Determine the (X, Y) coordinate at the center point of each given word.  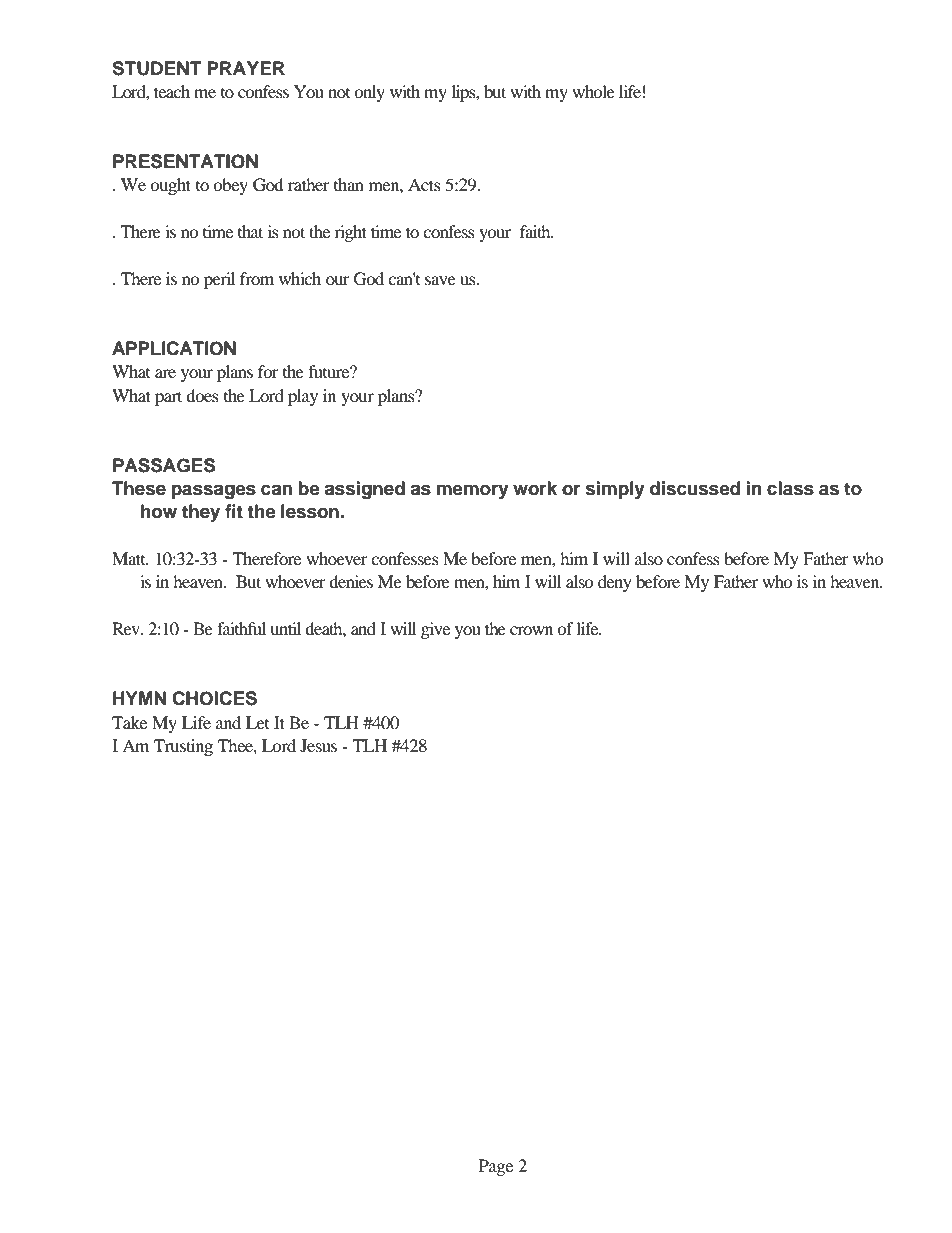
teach (172, 91)
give (435, 630)
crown (531, 630)
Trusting (183, 747)
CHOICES (214, 698)
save (440, 280)
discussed (695, 488)
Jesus (318, 745)
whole (593, 91)
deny (615, 583)
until (285, 628)
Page (496, 1167)
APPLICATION (174, 348)
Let (257, 722)
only (369, 93)
